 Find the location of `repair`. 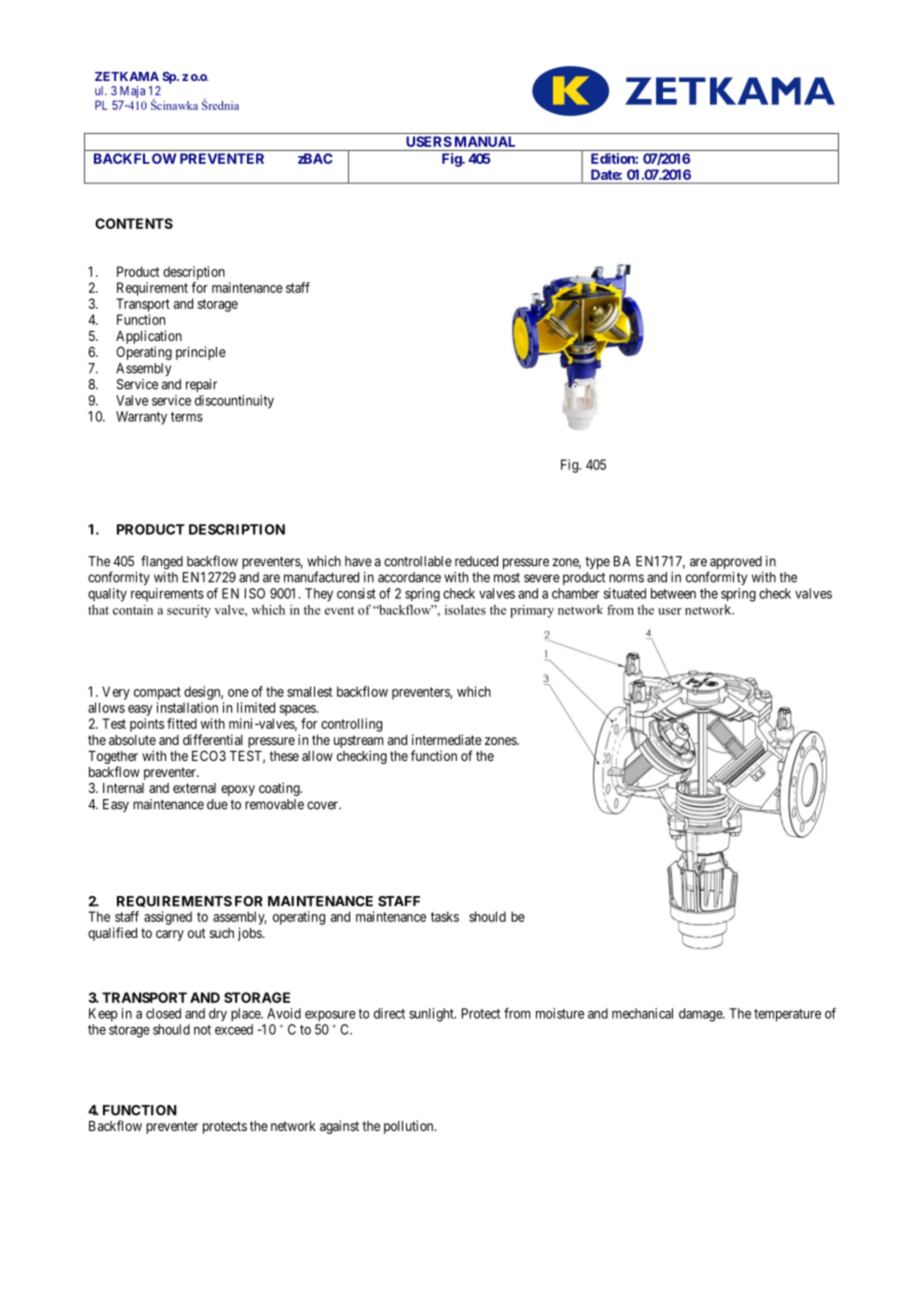

repair is located at coordinates (201, 385).
